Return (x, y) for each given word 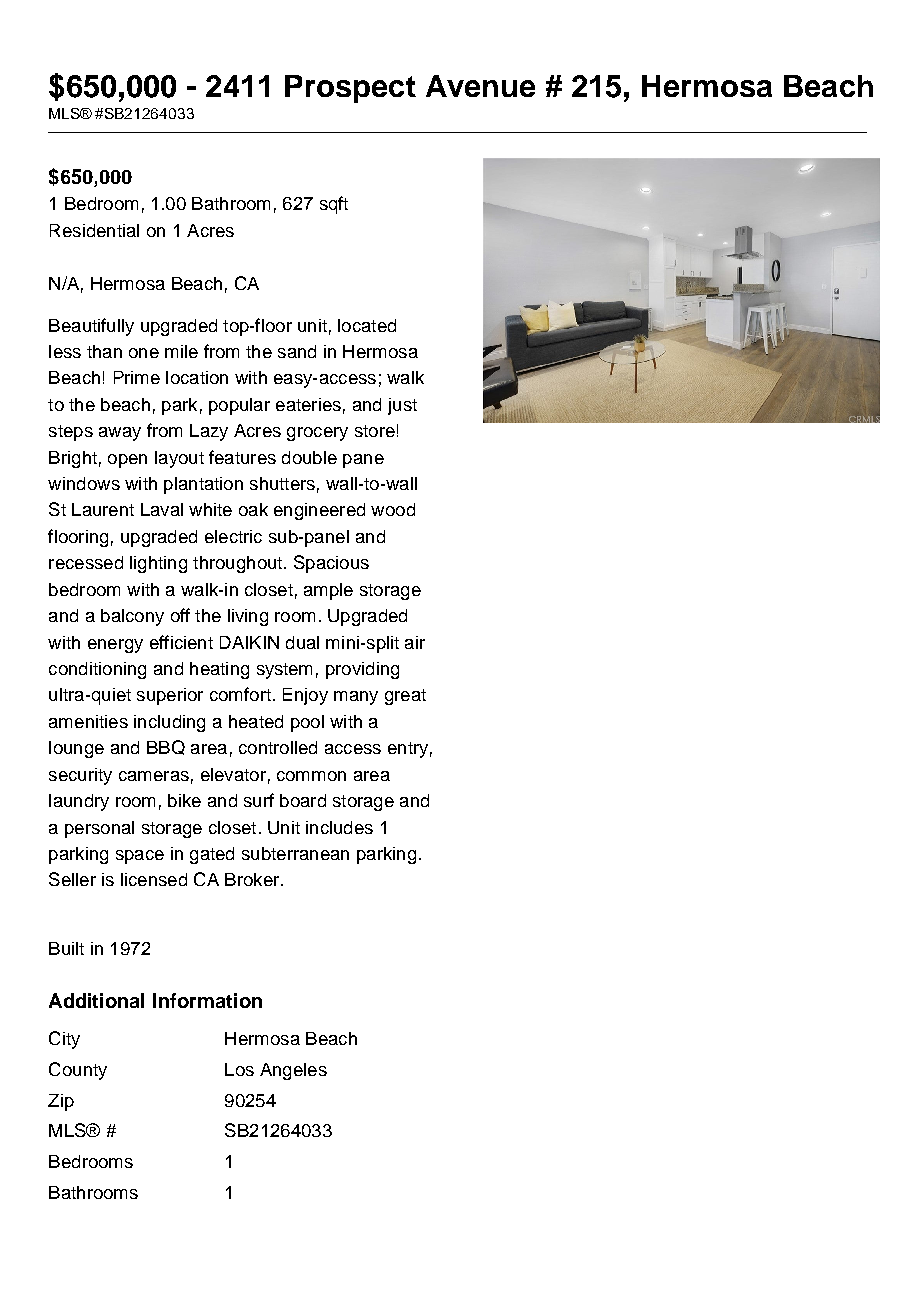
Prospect (350, 89)
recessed (86, 562)
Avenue (480, 86)
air (415, 642)
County (78, 1071)
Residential (94, 230)
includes (339, 827)
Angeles (293, 1071)
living (248, 617)
